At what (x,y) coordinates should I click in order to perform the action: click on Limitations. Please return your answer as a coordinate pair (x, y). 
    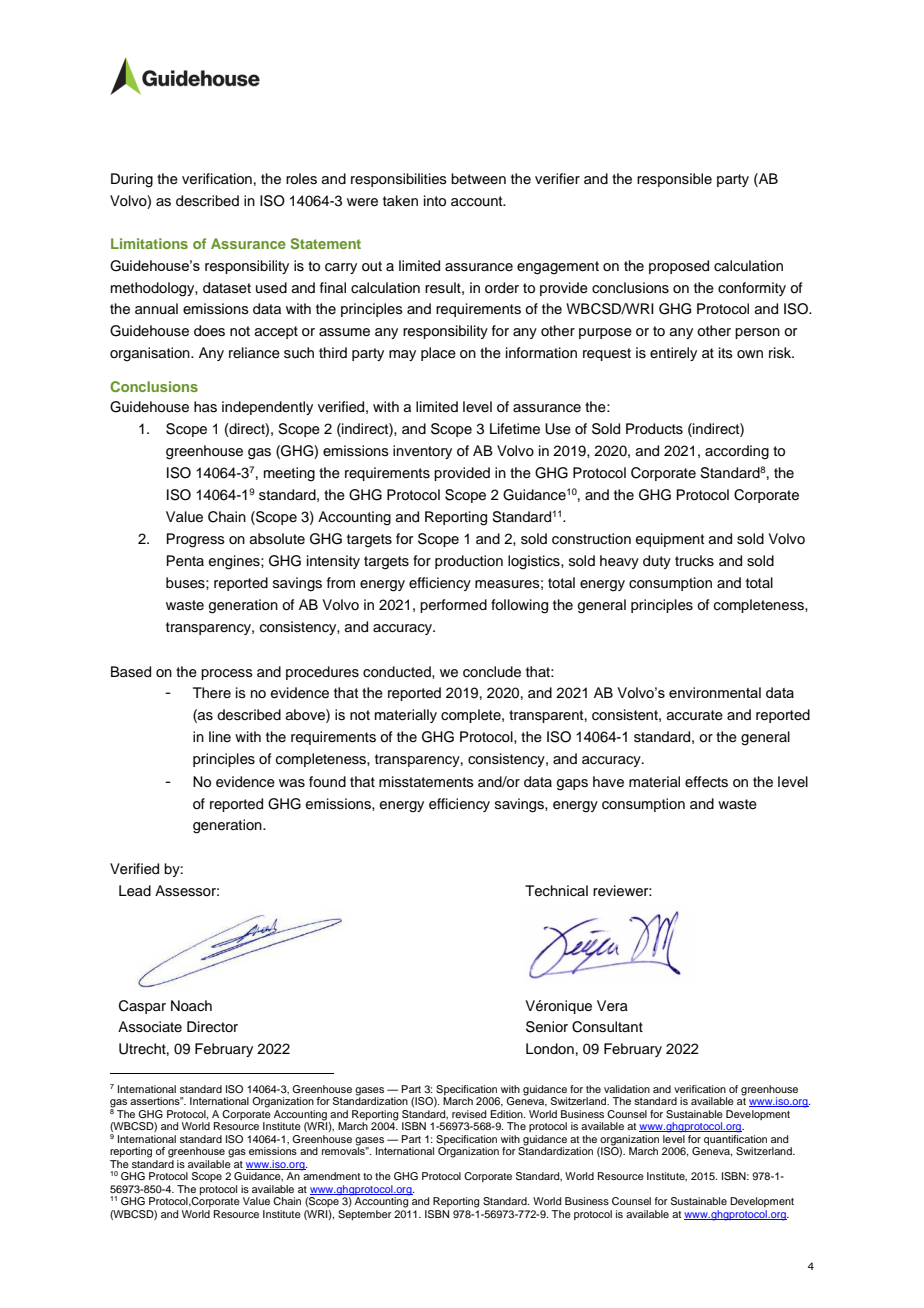
    Looking at the image, I should click on (149, 243).
